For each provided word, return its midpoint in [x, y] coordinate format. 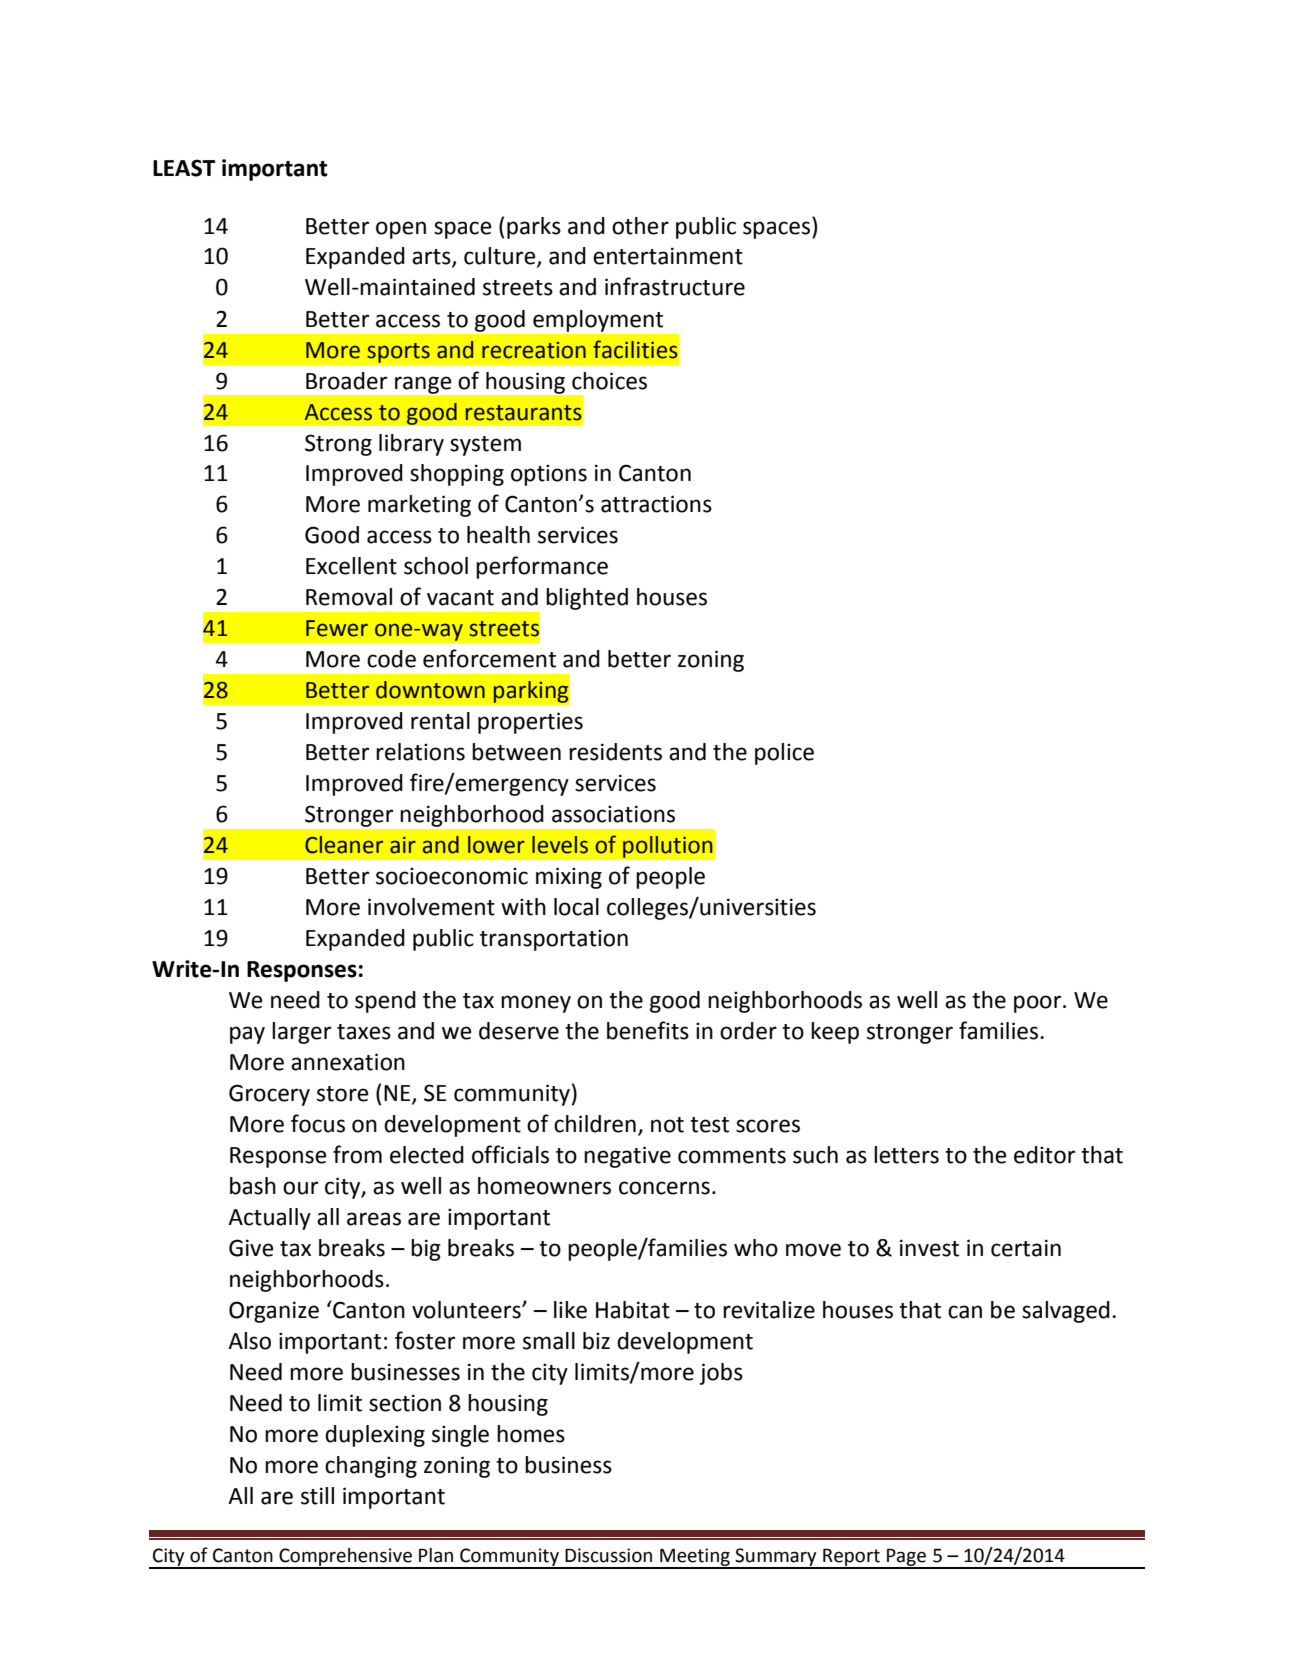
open [401, 230]
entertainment [668, 256]
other [640, 226]
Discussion [608, 1555]
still [317, 1496]
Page [906, 1558]
